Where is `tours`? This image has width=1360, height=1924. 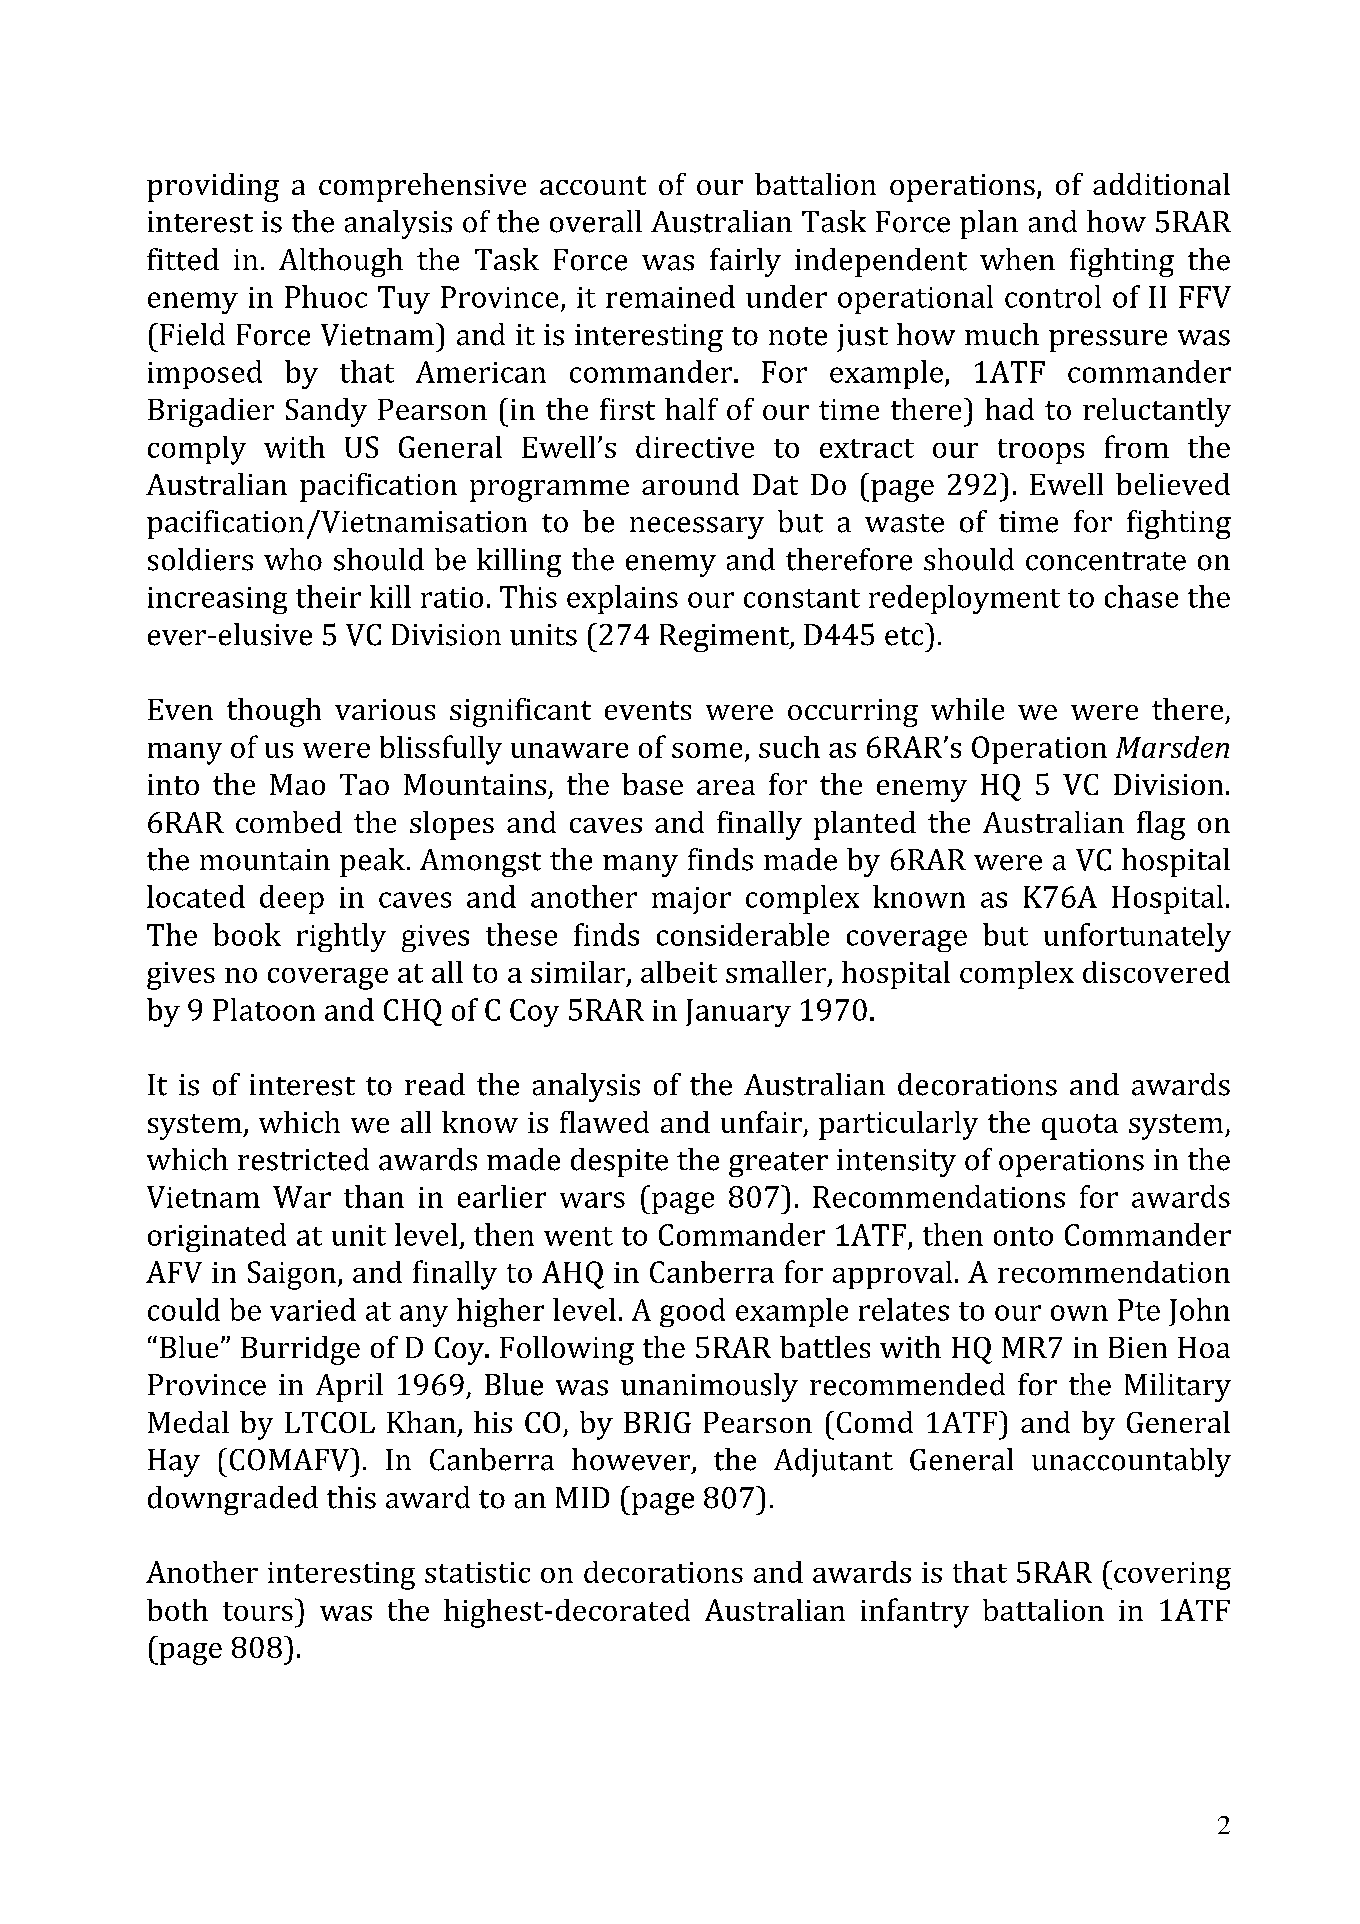 tours is located at coordinates (258, 1611).
